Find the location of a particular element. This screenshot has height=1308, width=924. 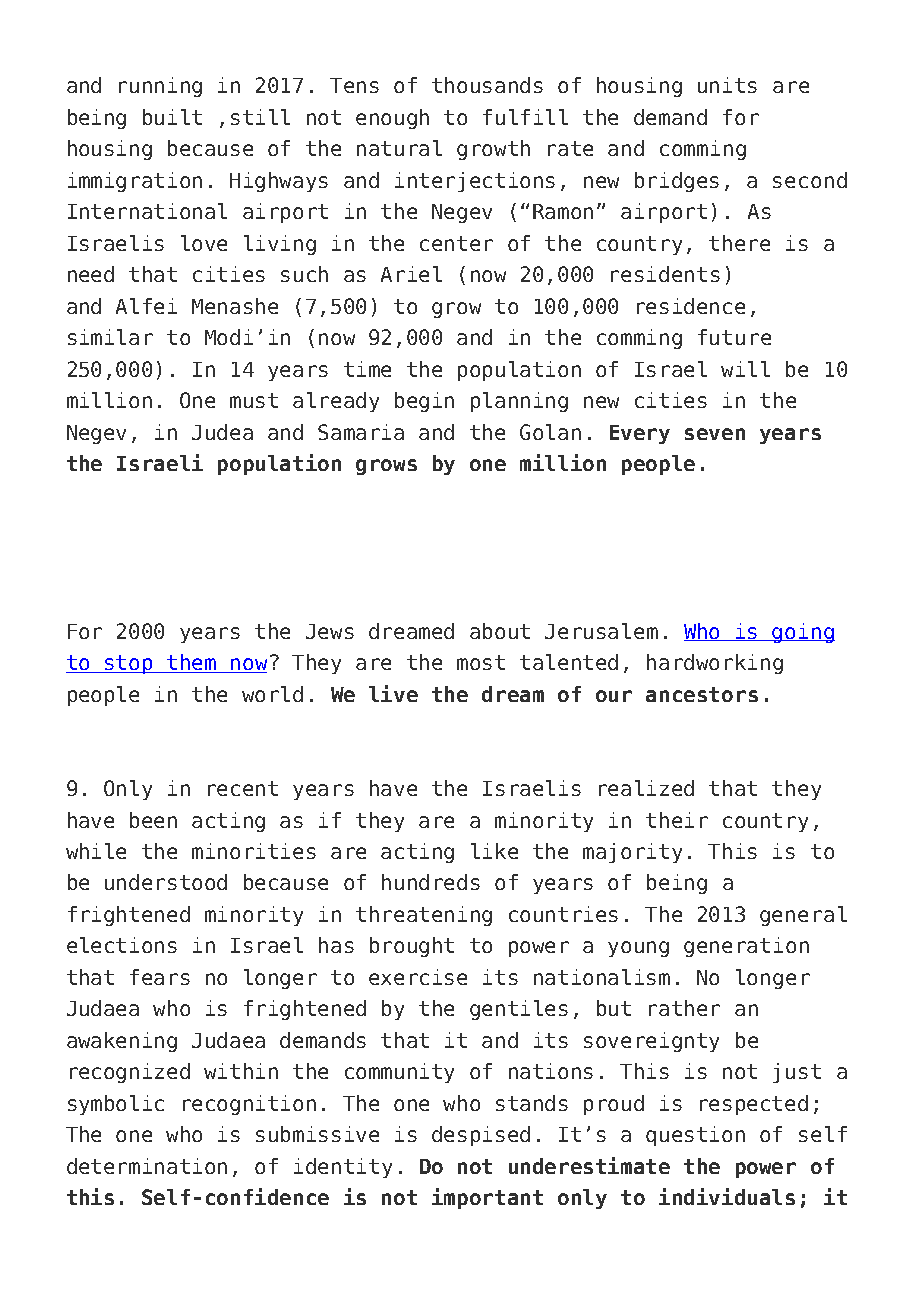

begin is located at coordinates (424, 402).
